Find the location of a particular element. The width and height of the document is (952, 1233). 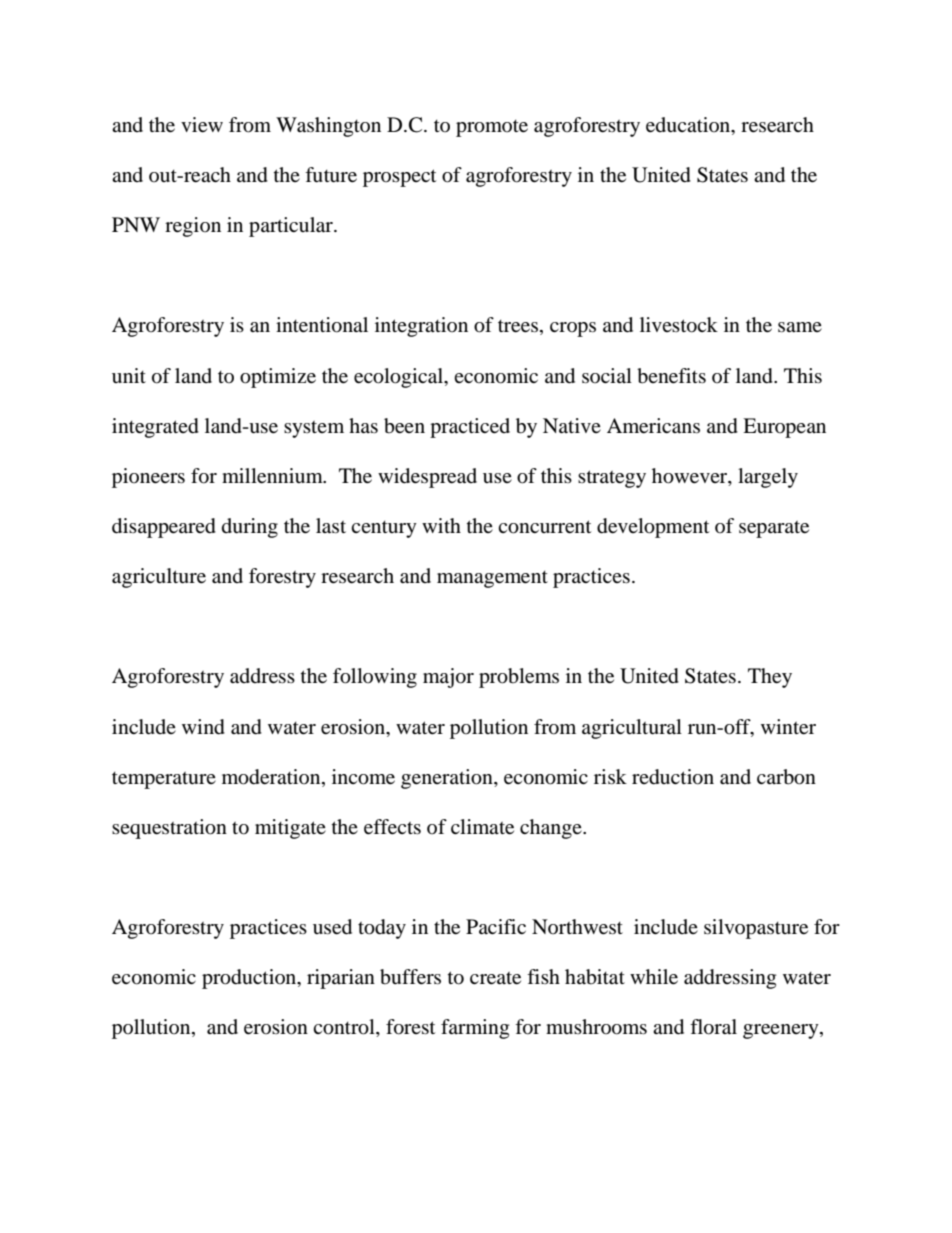

integrated is located at coordinates (155, 428).
